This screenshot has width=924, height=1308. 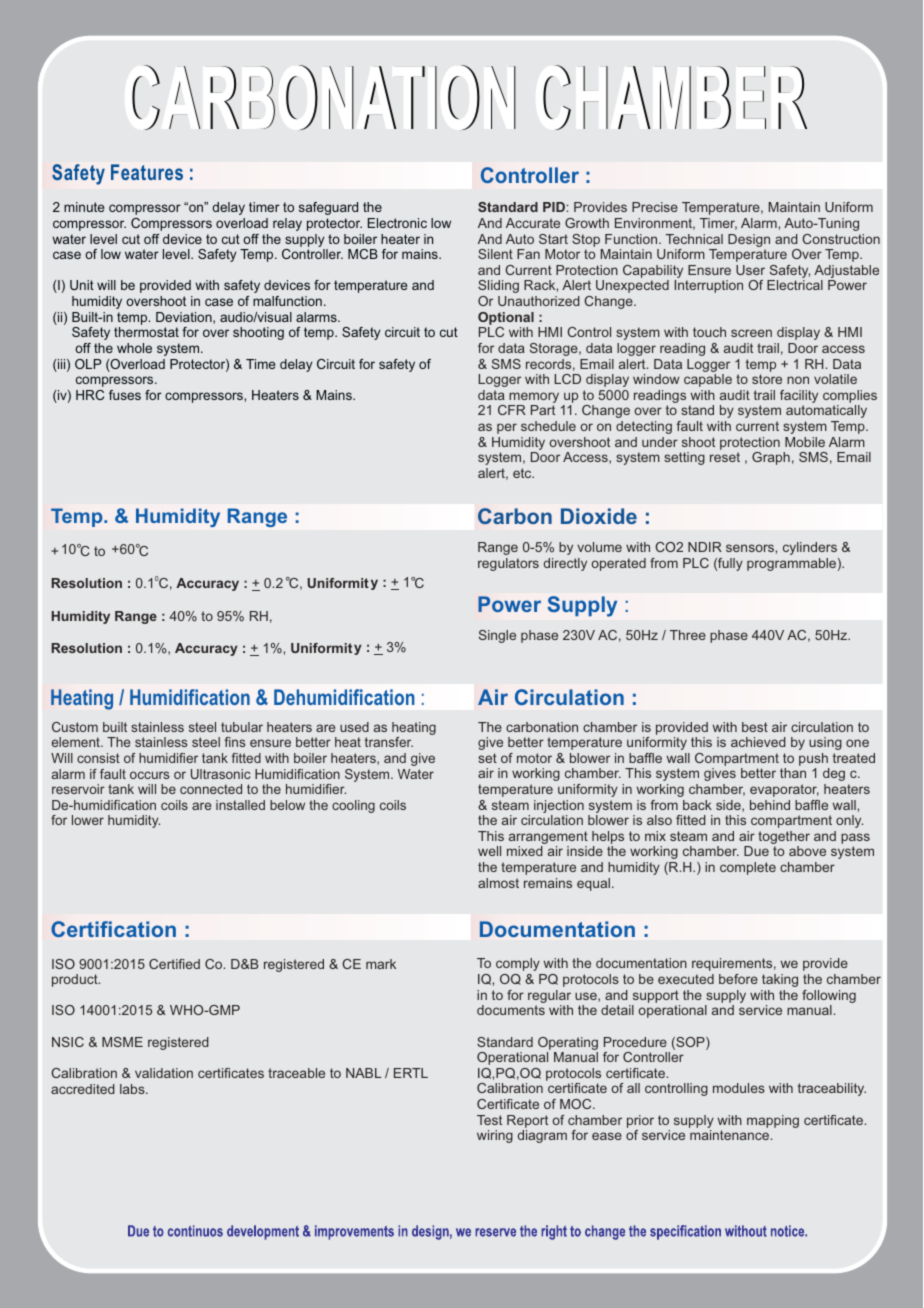 What do you see at coordinates (770, 805) in the screenshot?
I see `behind` at bounding box center [770, 805].
